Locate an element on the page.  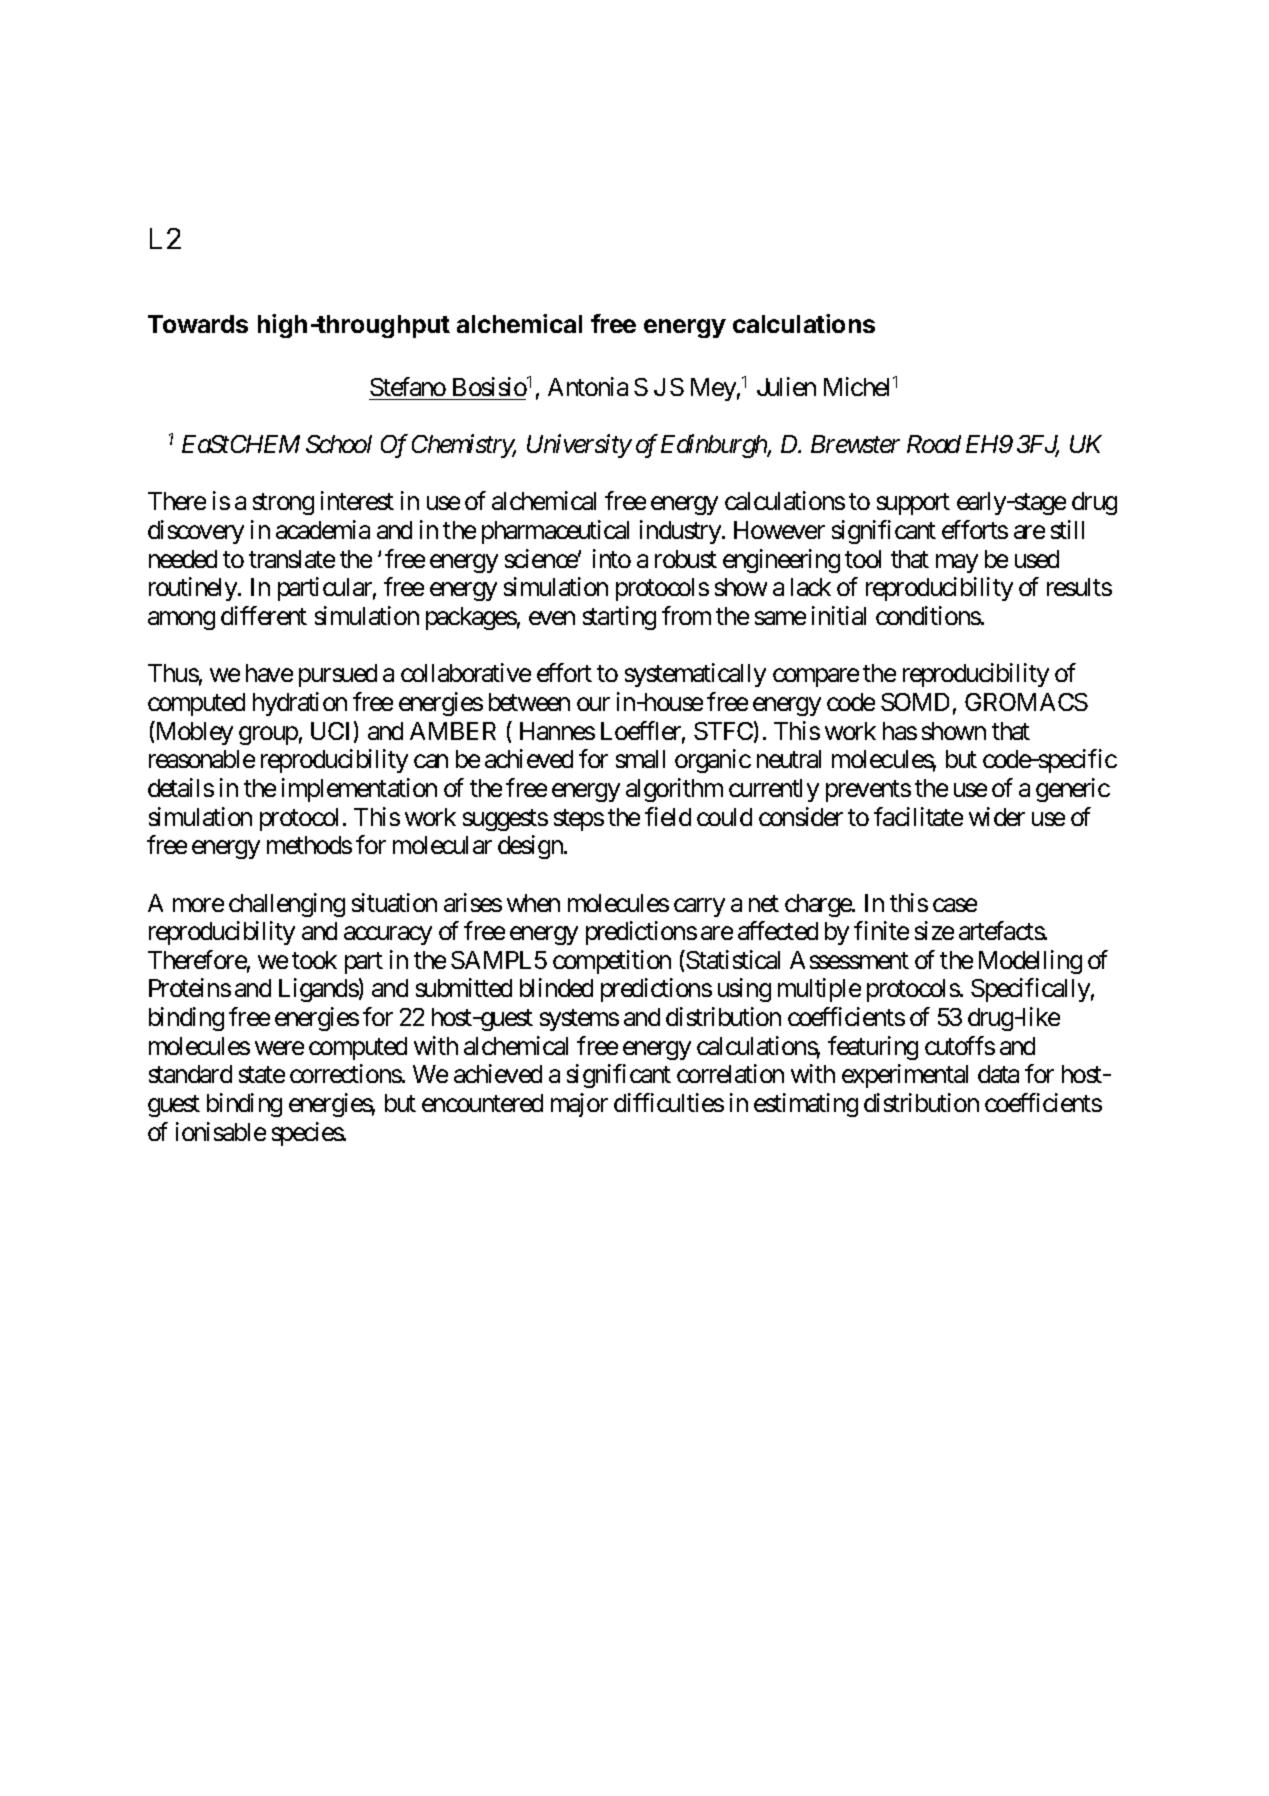
wider is located at coordinates (997, 816).
